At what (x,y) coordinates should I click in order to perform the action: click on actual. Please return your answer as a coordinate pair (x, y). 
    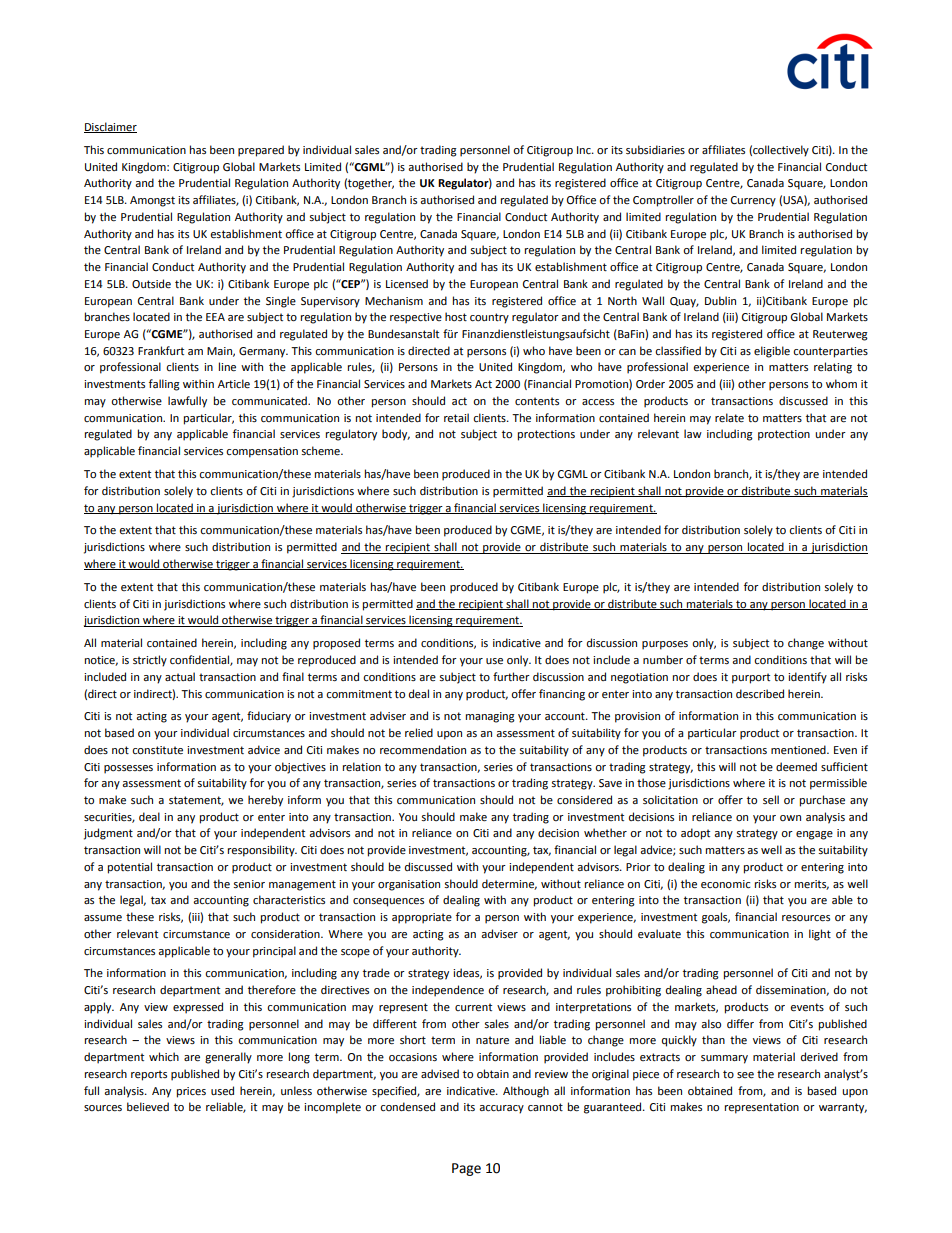
    Looking at the image, I should click on (180, 676).
